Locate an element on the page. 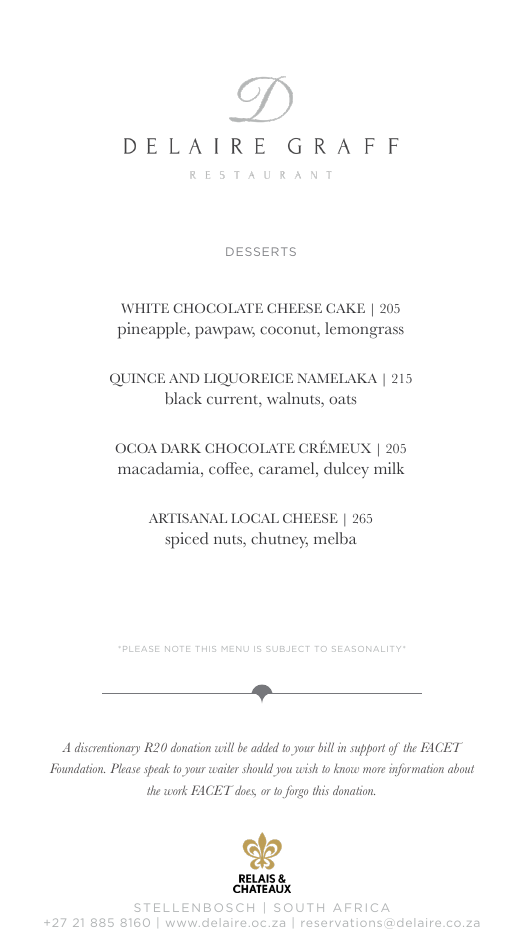  milk is located at coordinates (389, 468).
